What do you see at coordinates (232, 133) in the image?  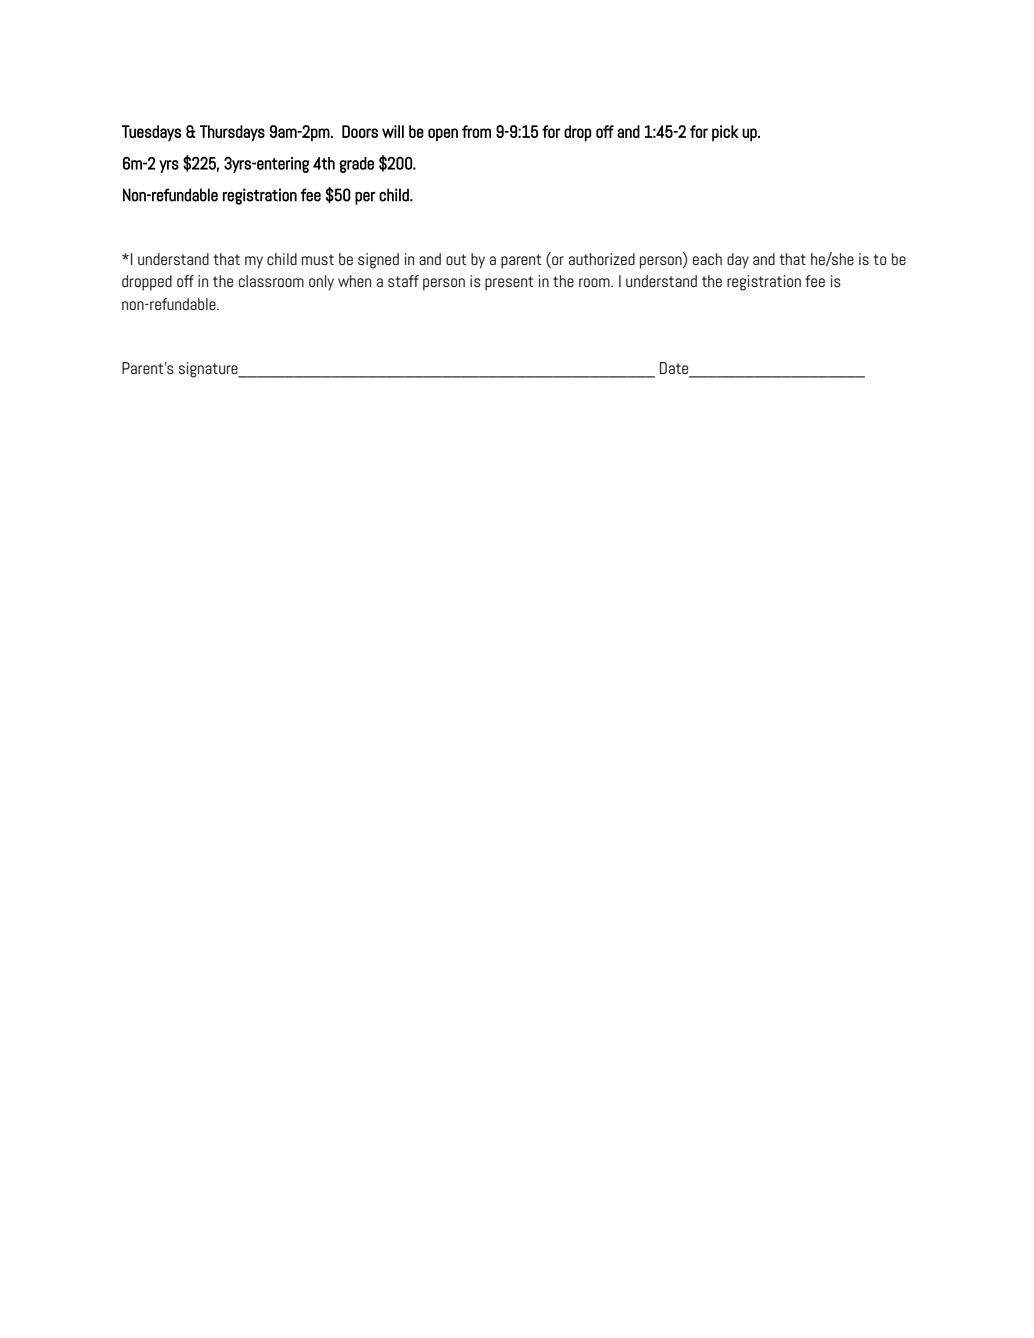 I see `Thursdays` at bounding box center [232, 133].
